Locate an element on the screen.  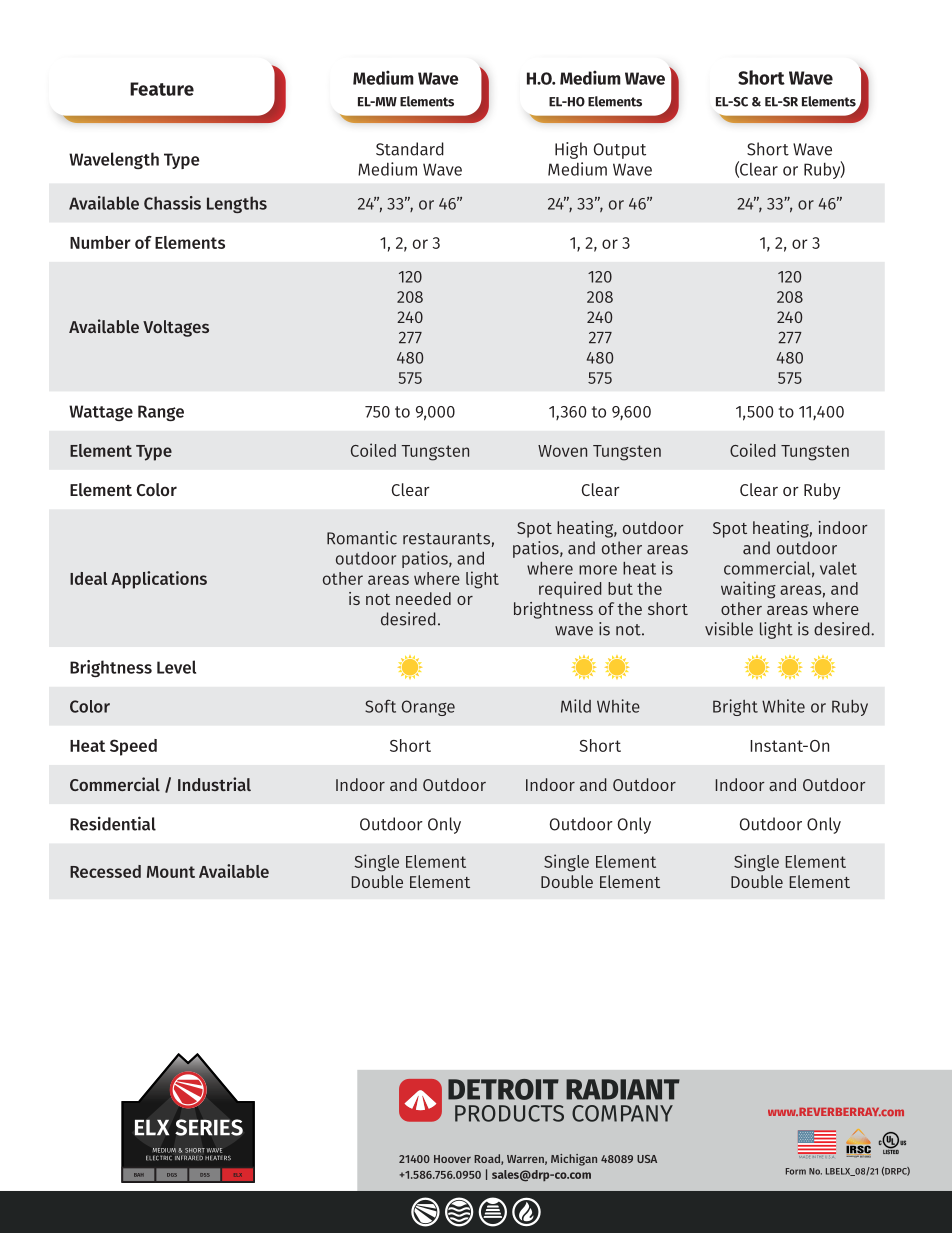
needed is located at coordinates (423, 598).
